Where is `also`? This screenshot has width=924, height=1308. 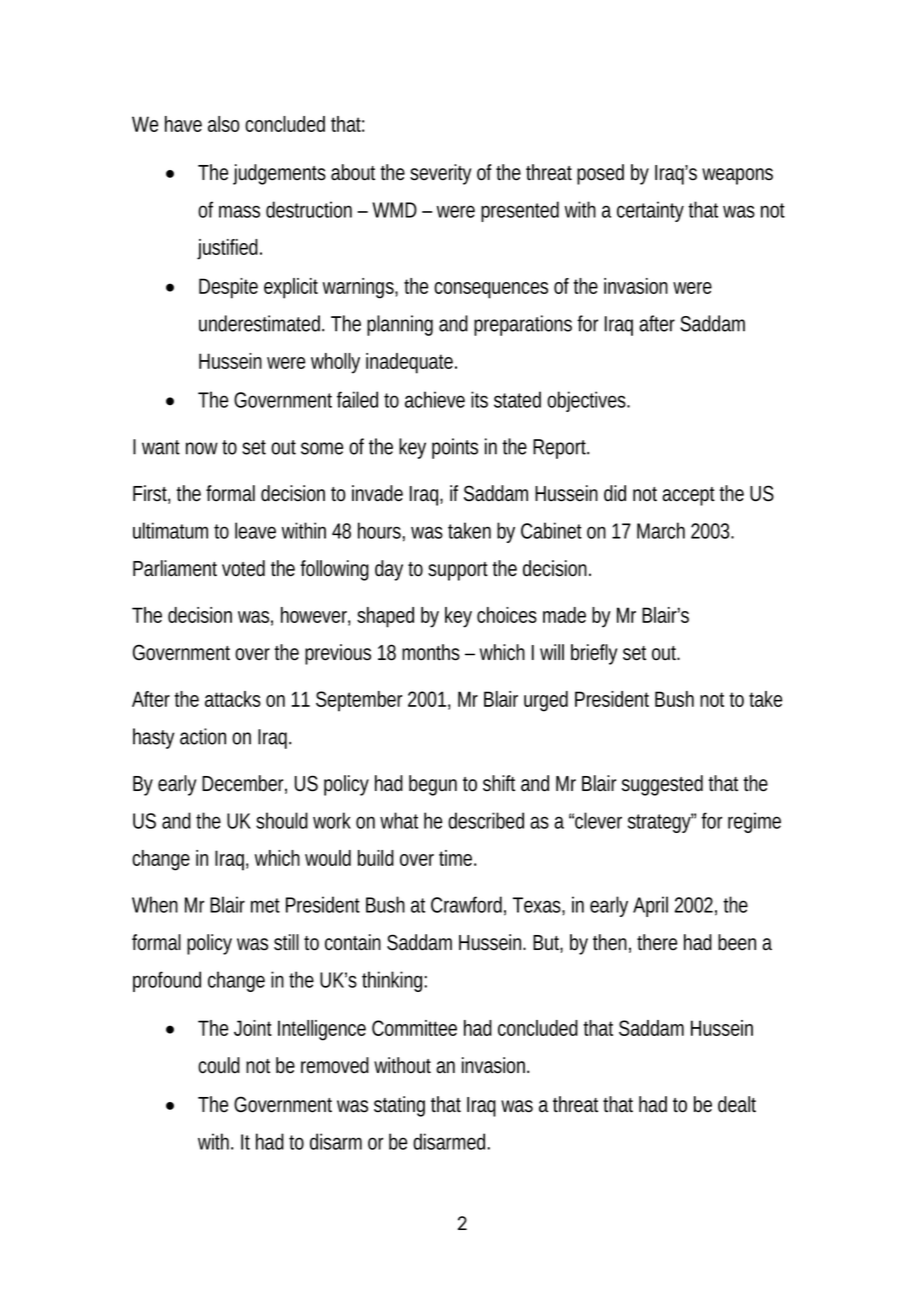
also is located at coordinates (223, 124).
